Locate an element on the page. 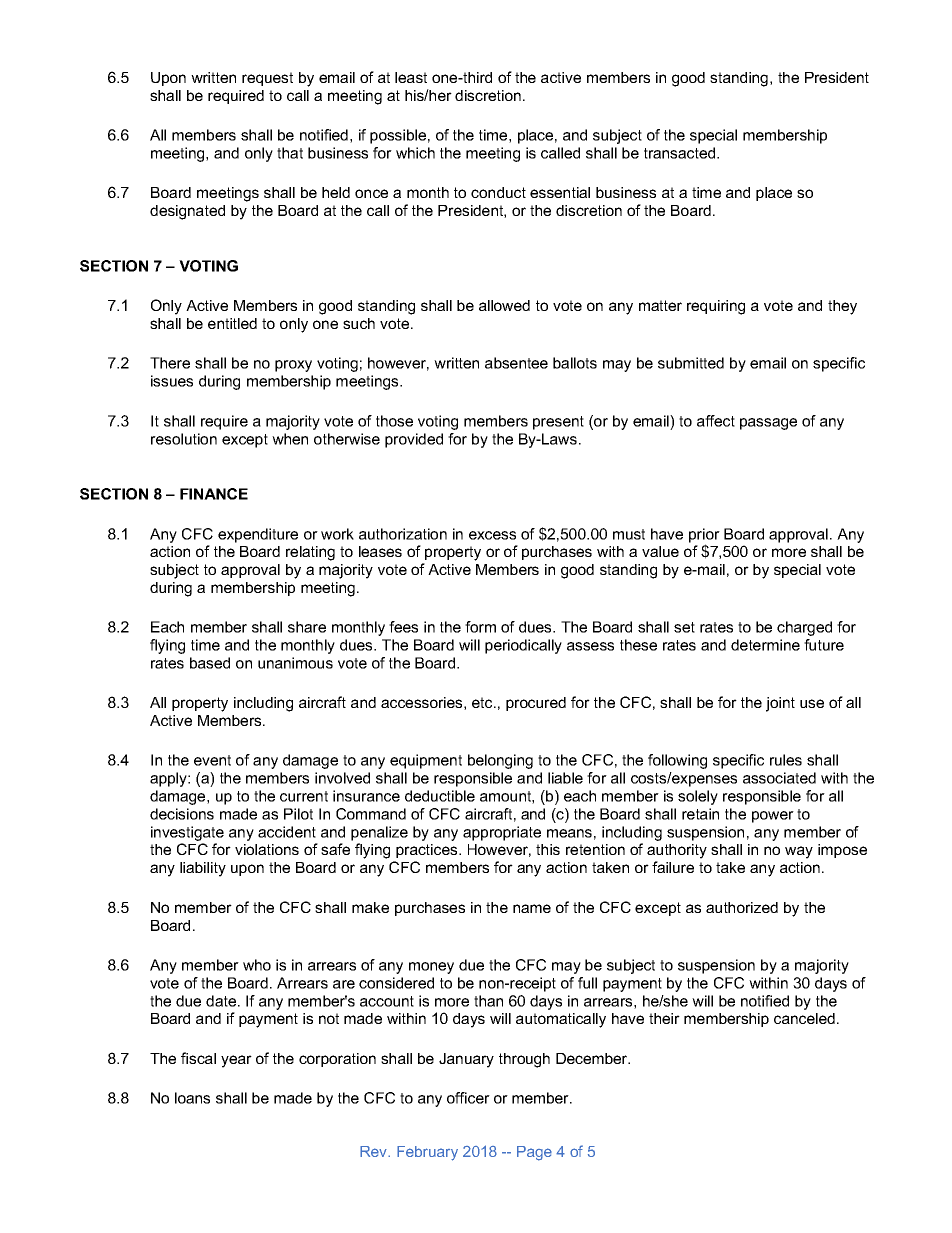  officer is located at coordinates (468, 1098).
